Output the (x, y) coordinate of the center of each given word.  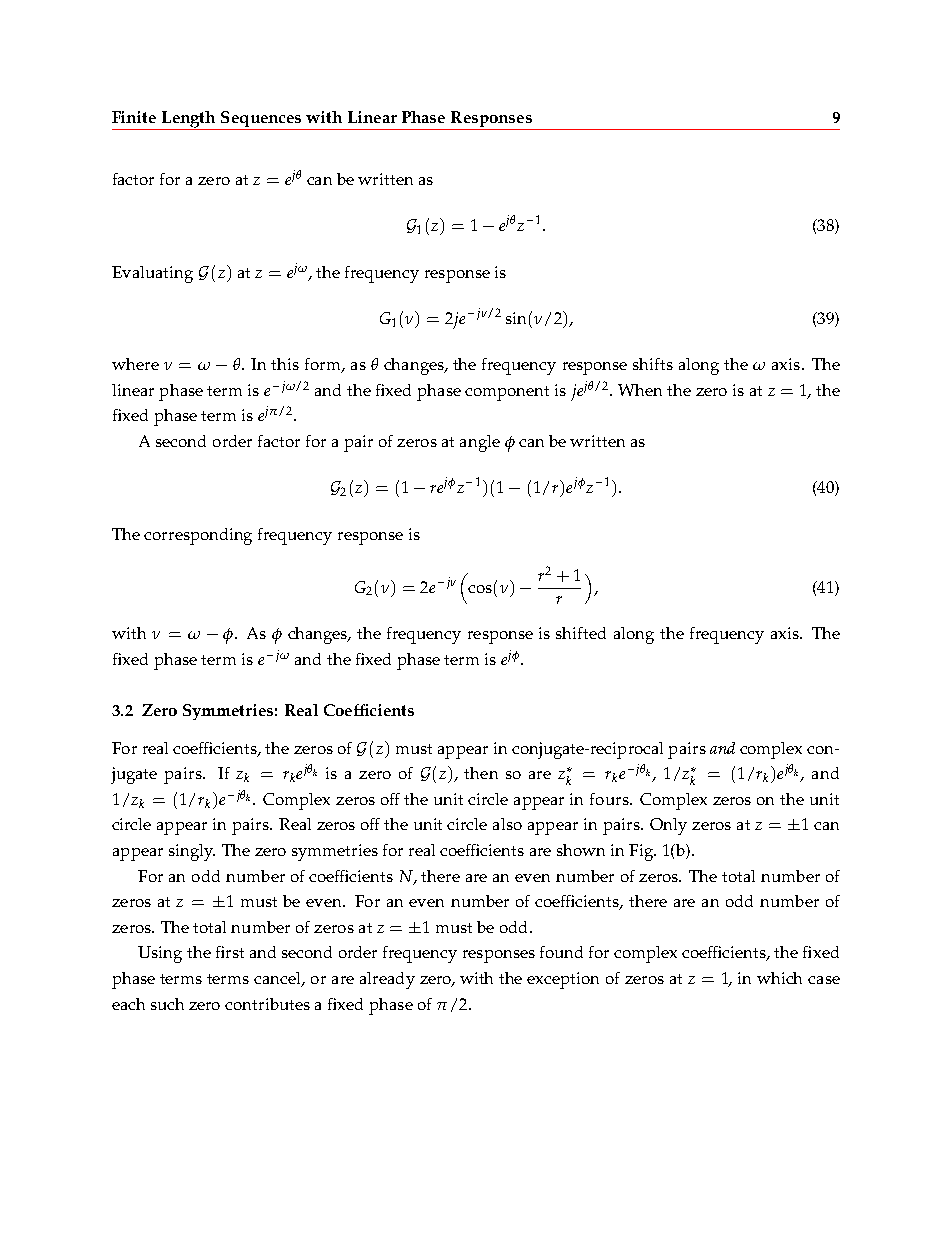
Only (668, 826)
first (230, 952)
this (285, 364)
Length (189, 120)
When (640, 390)
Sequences (261, 119)
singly (192, 852)
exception (563, 980)
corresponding (198, 536)
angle (480, 443)
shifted (581, 633)
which (779, 978)
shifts (653, 364)
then (481, 773)
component (507, 393)
